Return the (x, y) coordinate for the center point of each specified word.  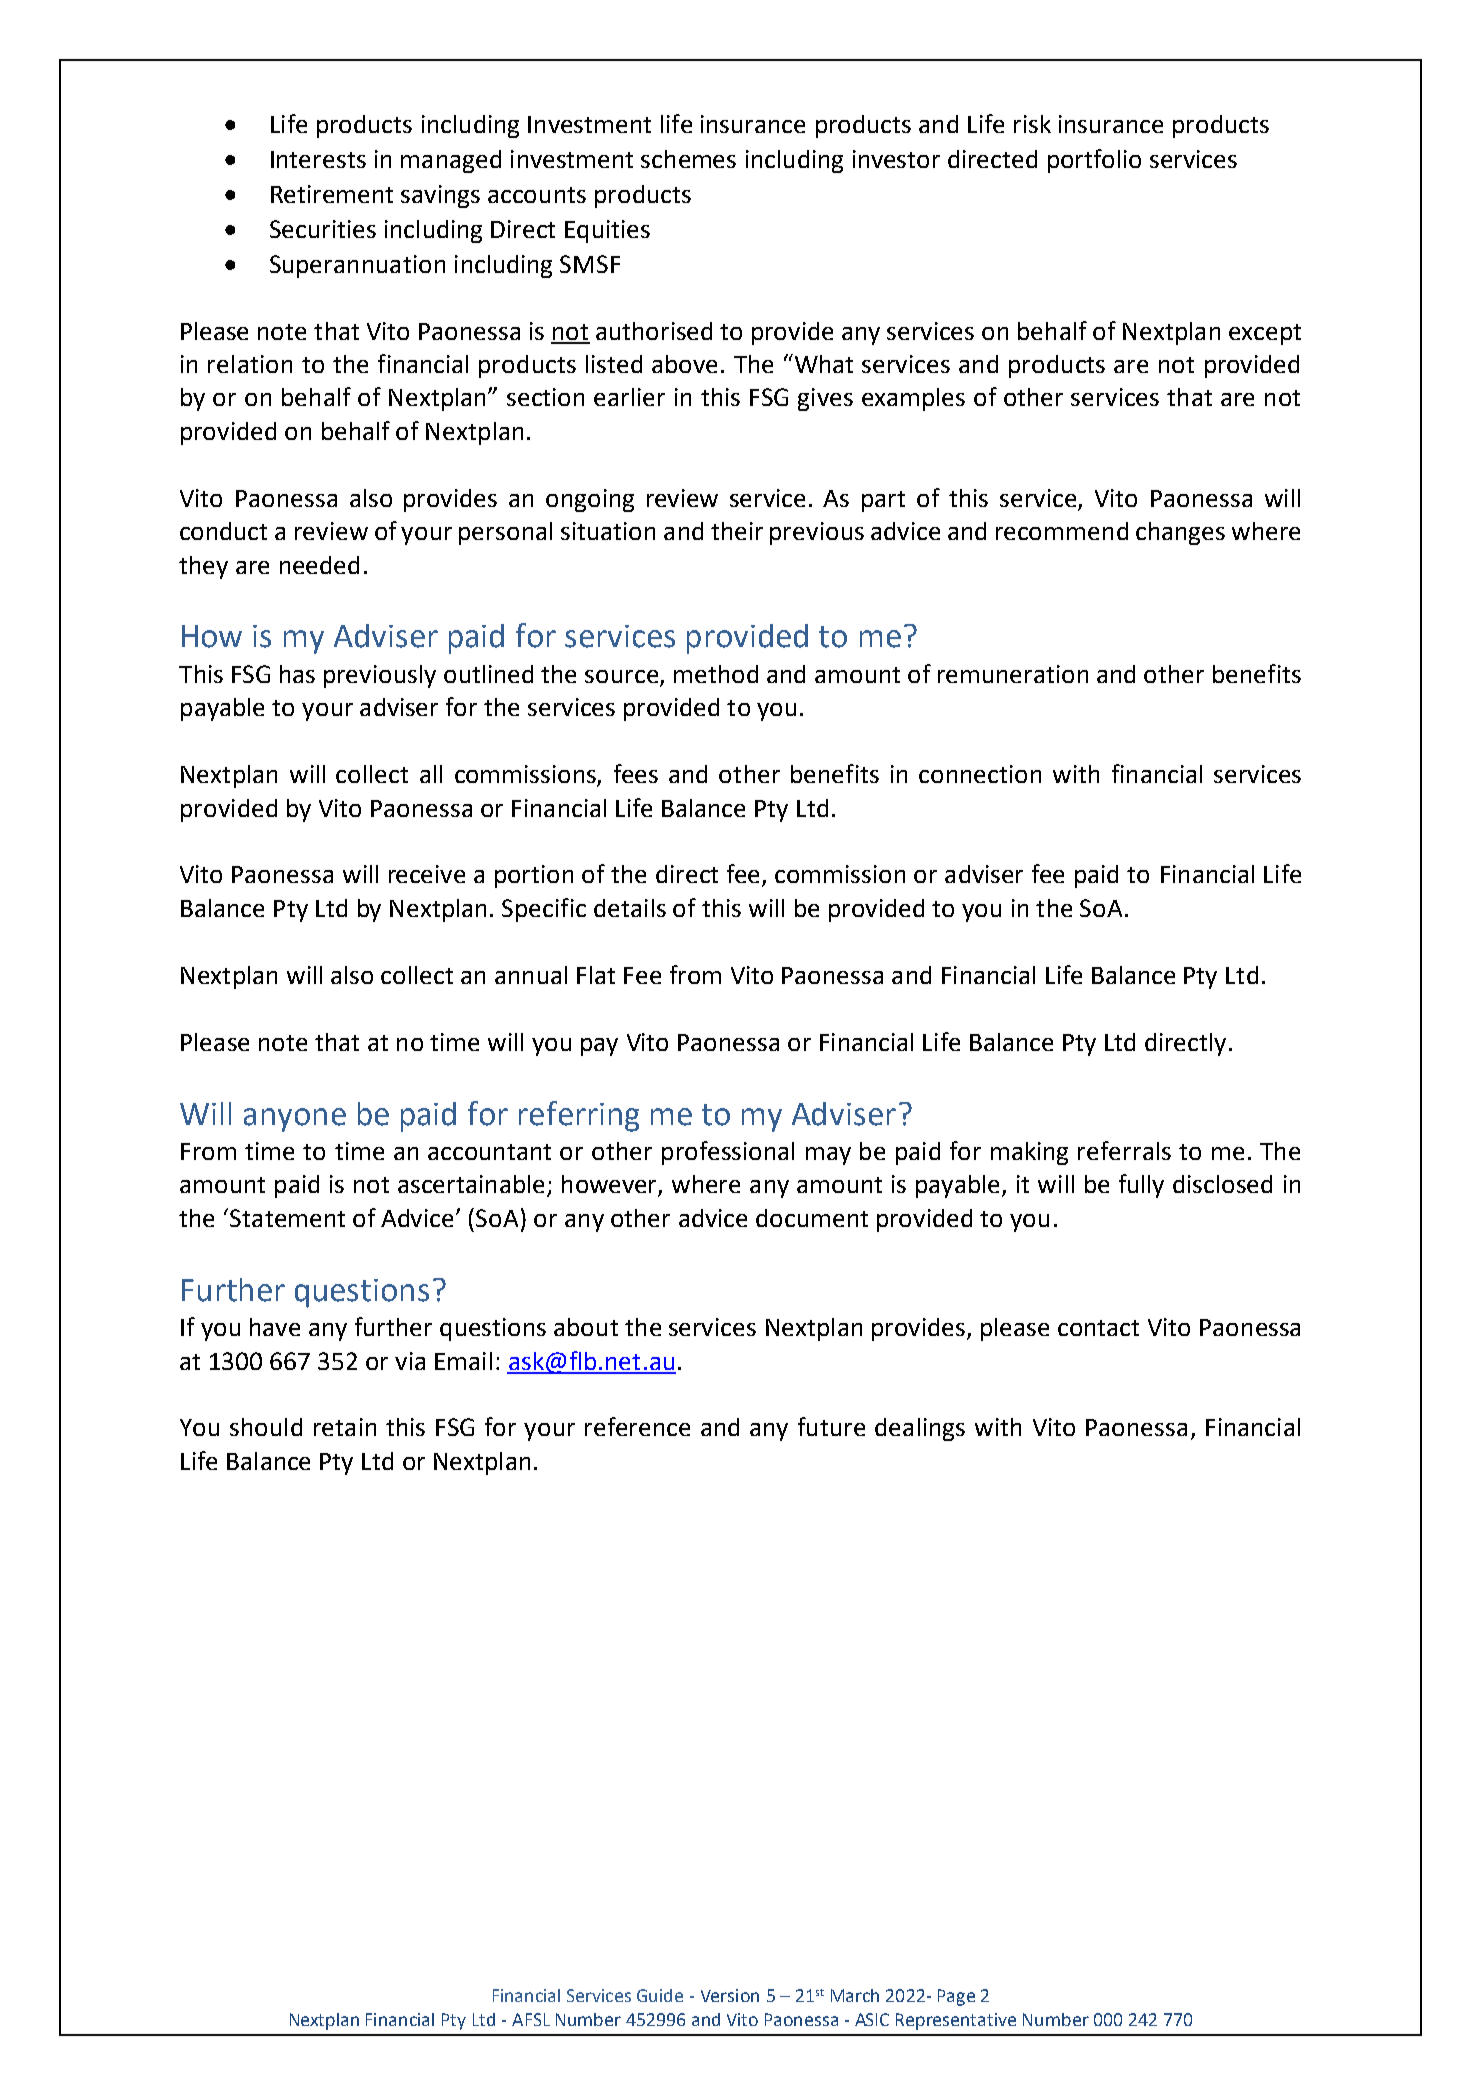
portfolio (1094, 161)
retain (345, 1427)
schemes (688, 159)
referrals (1124, 1150)
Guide (660, 1995)
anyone (295, 1120)
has (297, 674)
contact (1098, 1328)
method (716, 674)
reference (637, 1426)
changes (1180, 533)
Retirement (332, 194)
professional (728, 1153)
